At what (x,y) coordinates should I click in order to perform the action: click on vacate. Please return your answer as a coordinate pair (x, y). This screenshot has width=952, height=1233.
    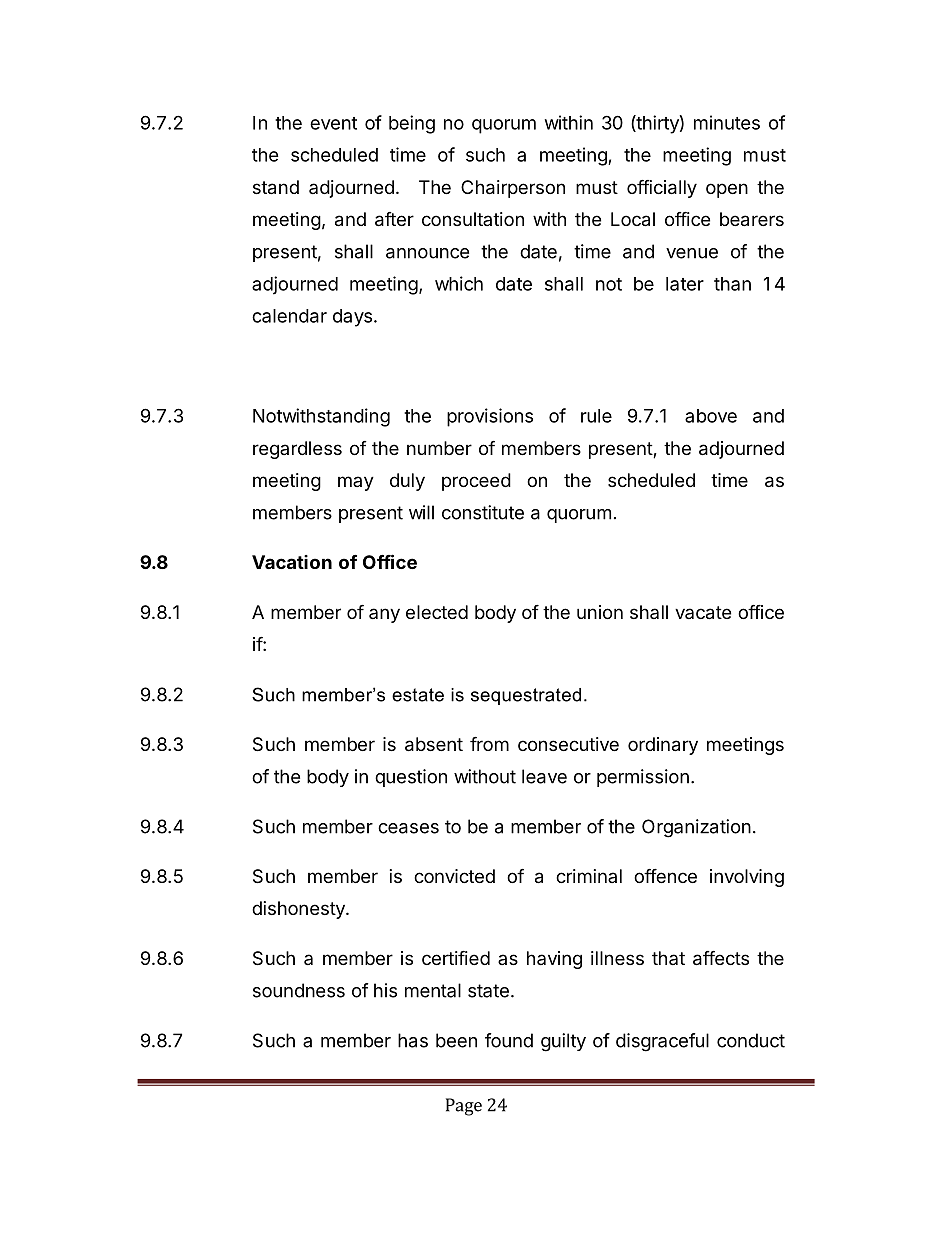
    Looking at the image, I should click on (703, 613).
